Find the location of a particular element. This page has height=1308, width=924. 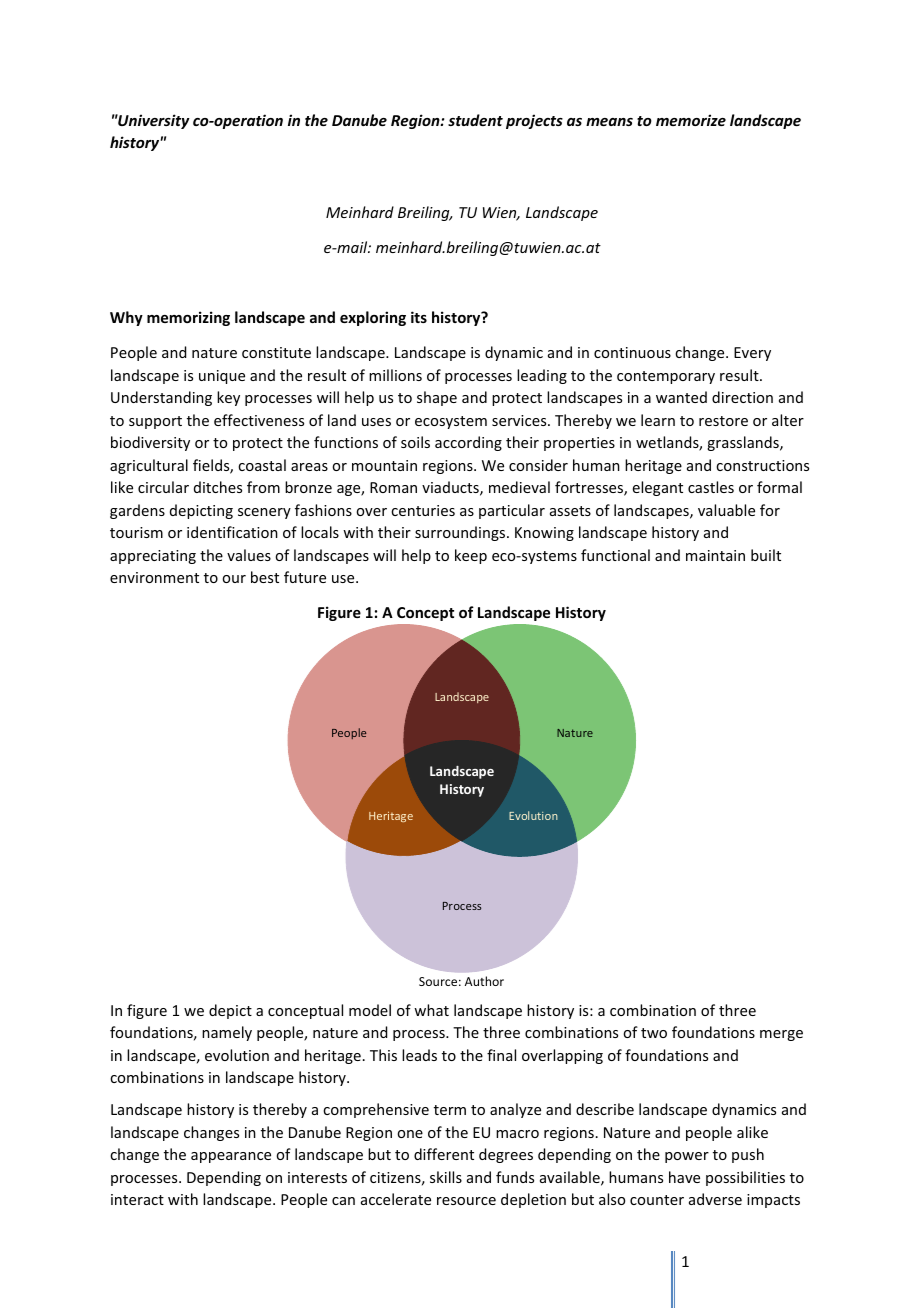

skills is located at coordinates (446, 1177).
